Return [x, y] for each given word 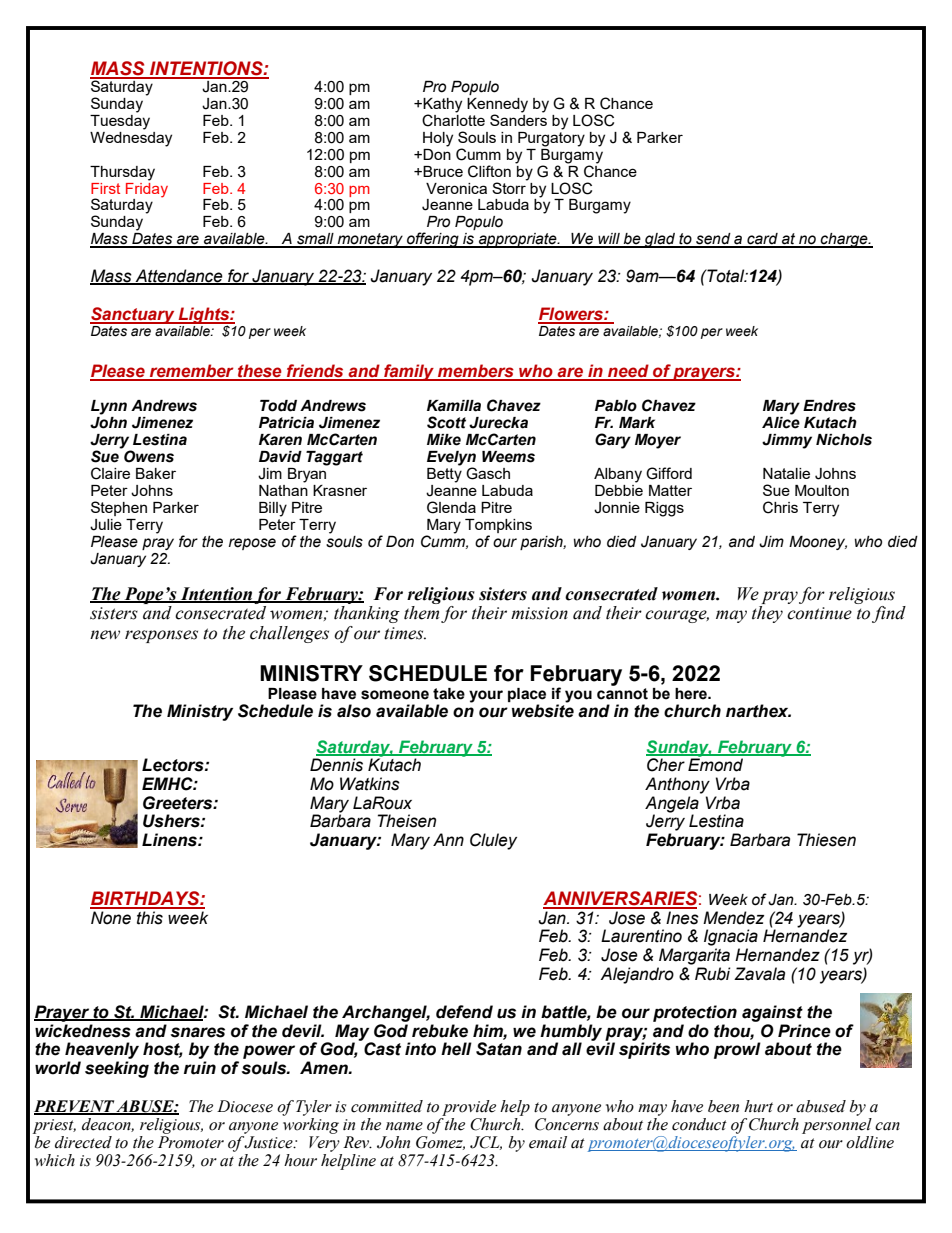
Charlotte [453, 119]
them [421, 613]
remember [192, 372]
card [762, 240]
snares [198, 1032]
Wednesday [131, 138]
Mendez [733, 918]
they [767, 614]
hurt [758, 1106]
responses [161, 636]
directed [83, 1142]
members [476, 372]
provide [469, 1108]
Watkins [370, 784]
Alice [781, 421]
